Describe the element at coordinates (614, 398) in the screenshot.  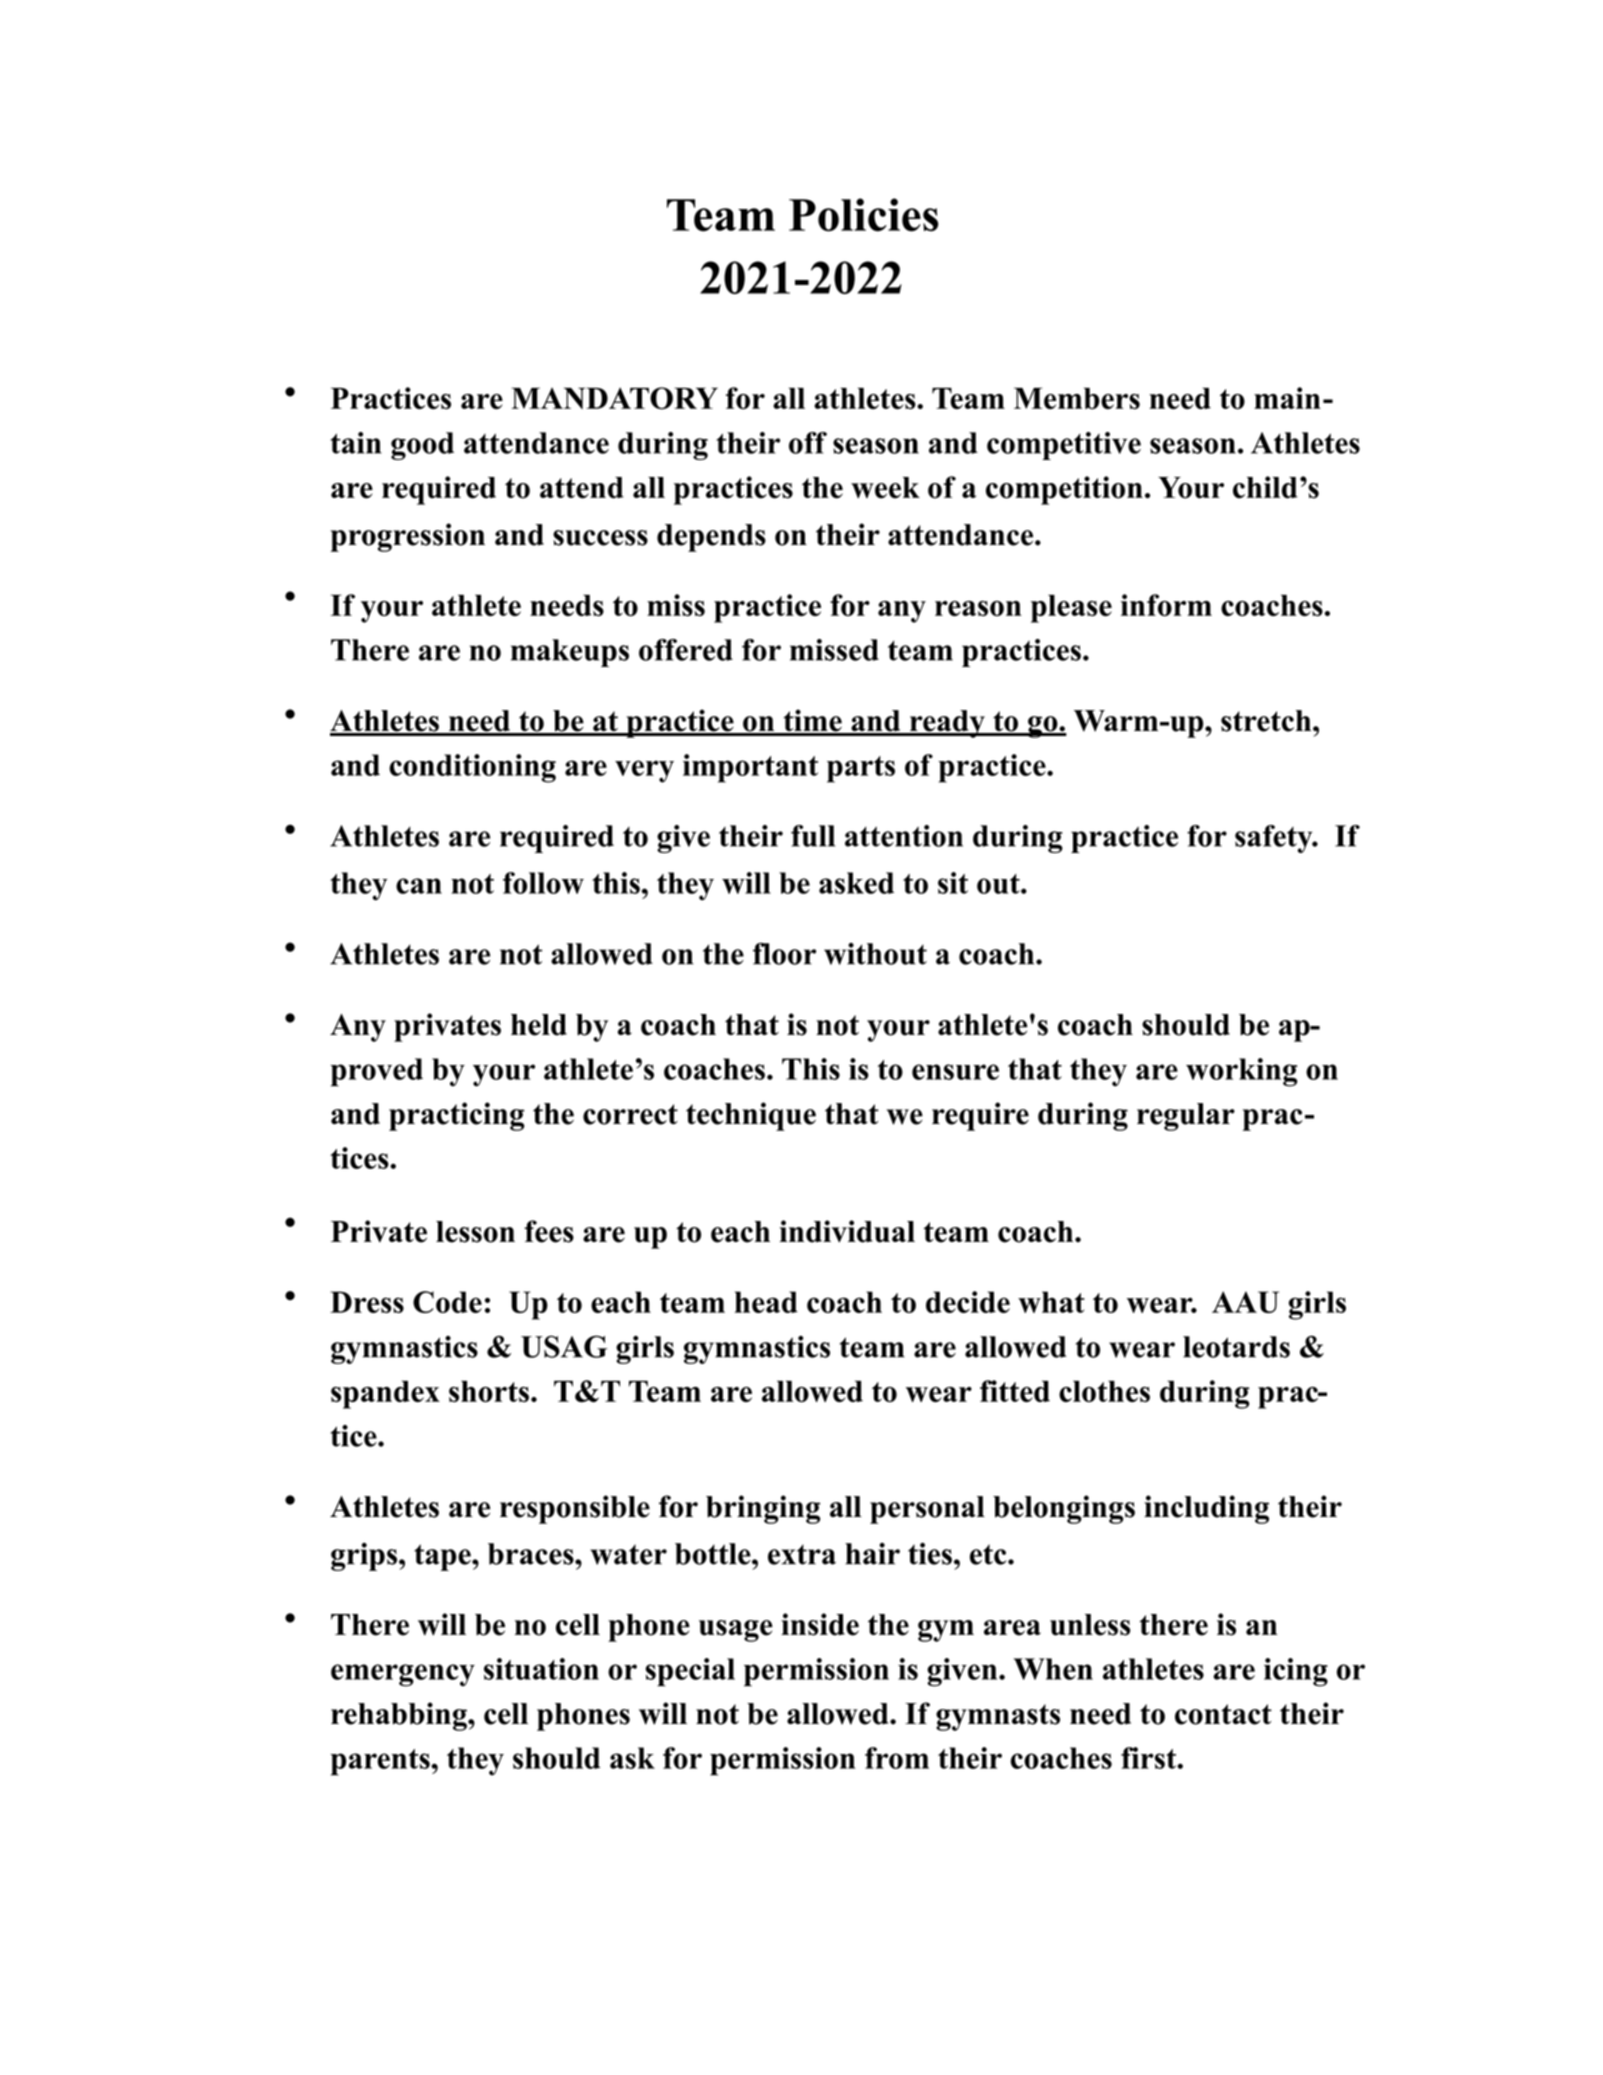
I see `MANDATORY` at that location.
